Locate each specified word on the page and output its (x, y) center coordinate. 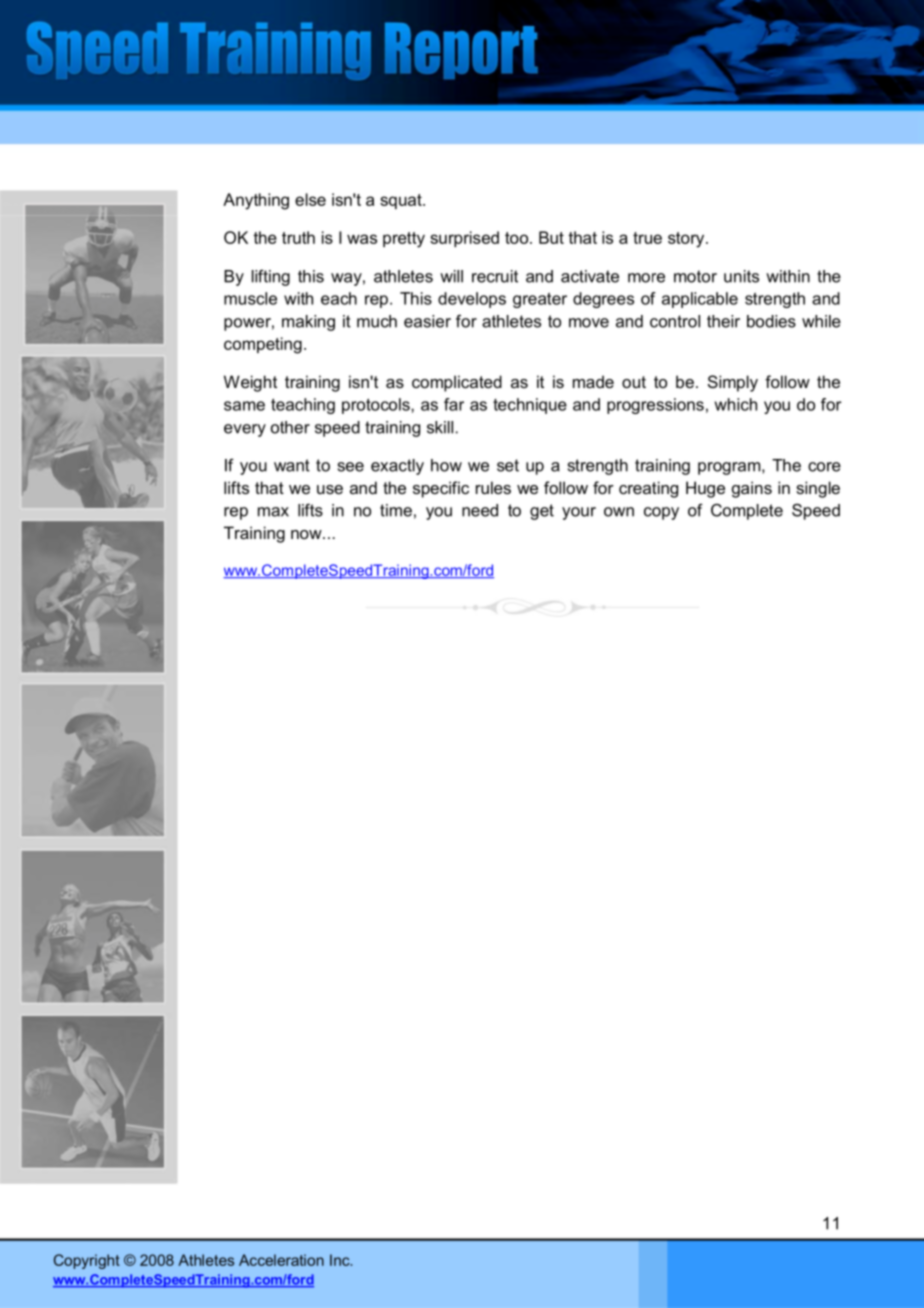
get (542, 512)
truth (298, 237)
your (579, 513)
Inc (341, 1260)
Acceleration (281, 1260)
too (518, 238)
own (619, 512)
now (307, 534)
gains (752, 489)
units (741, 276)
